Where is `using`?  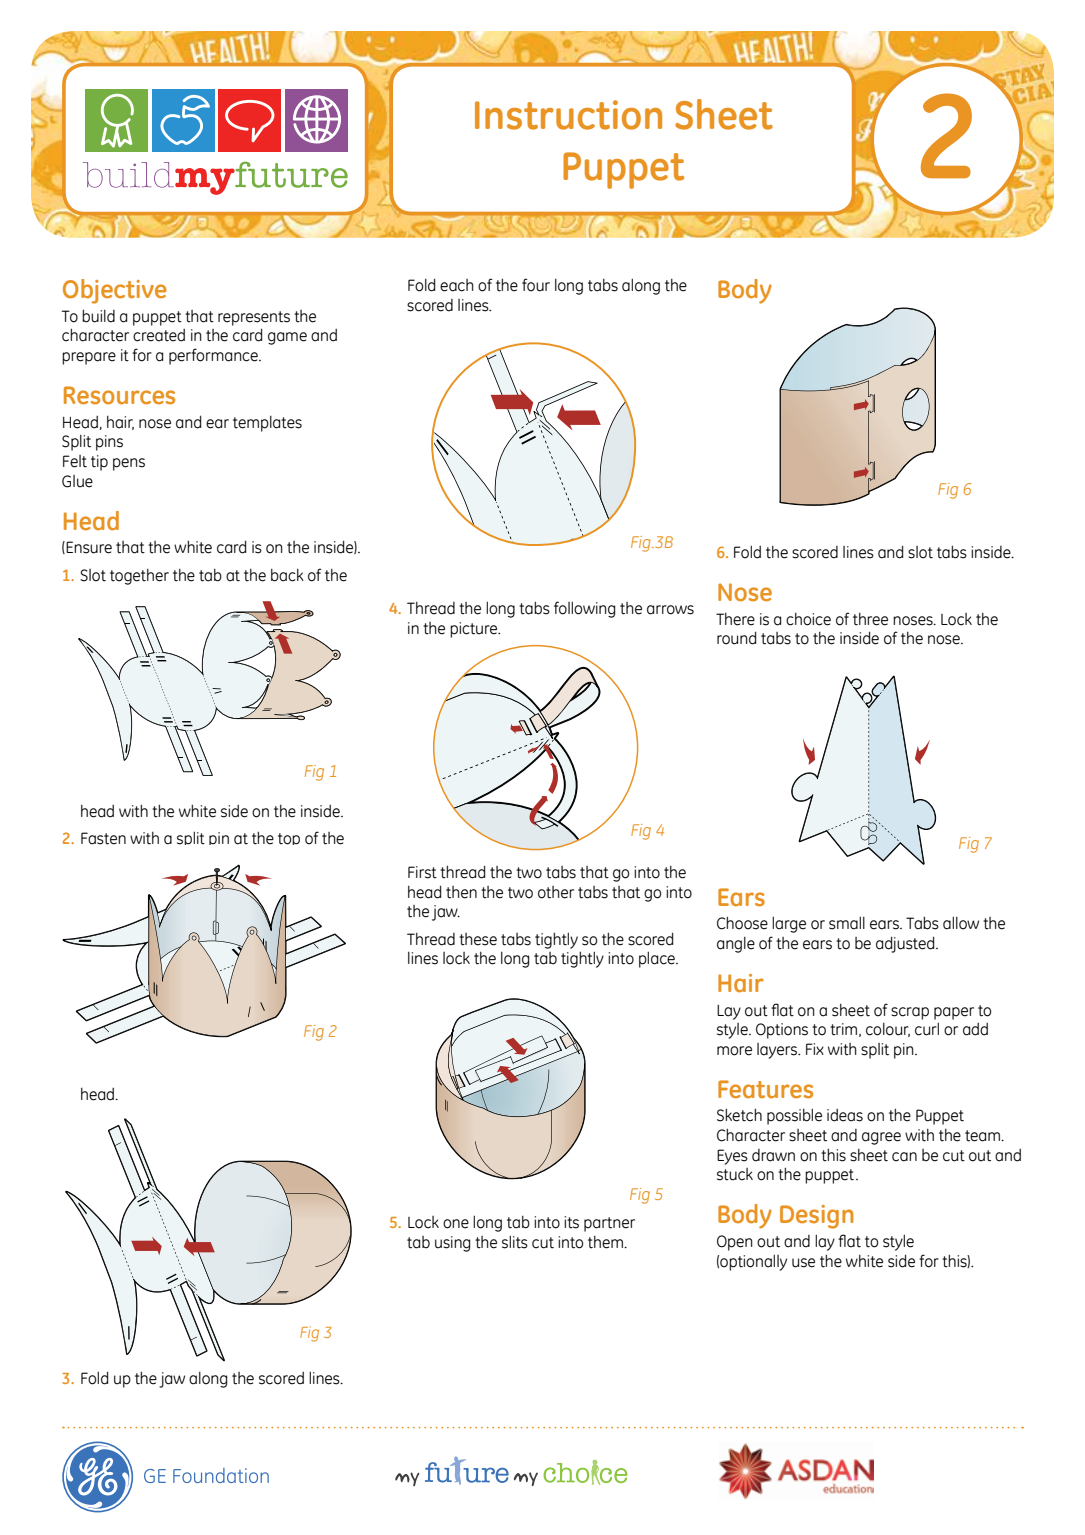
using is located at coordinates (453, 1244).
